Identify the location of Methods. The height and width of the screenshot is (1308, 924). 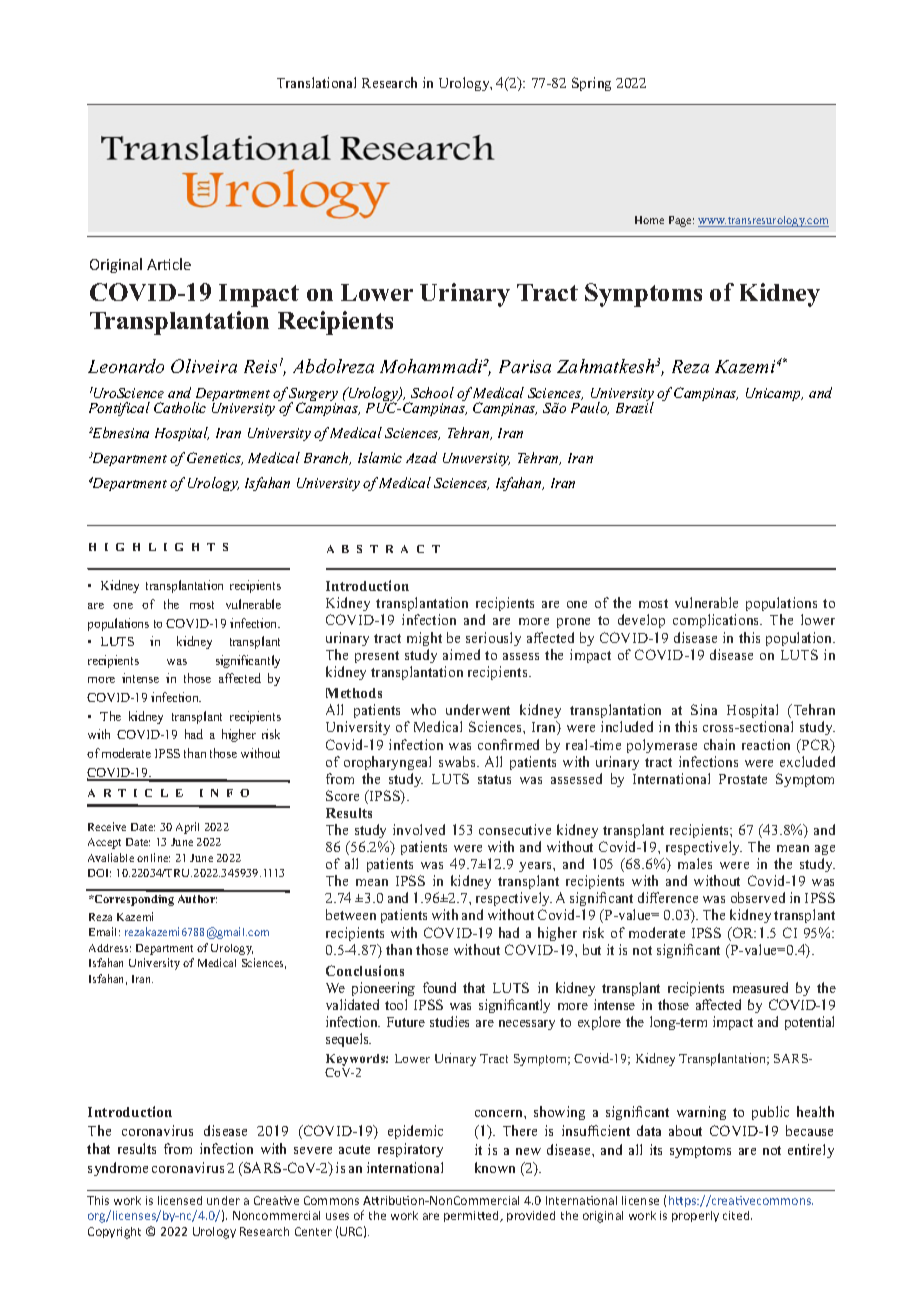
(354, 693).
